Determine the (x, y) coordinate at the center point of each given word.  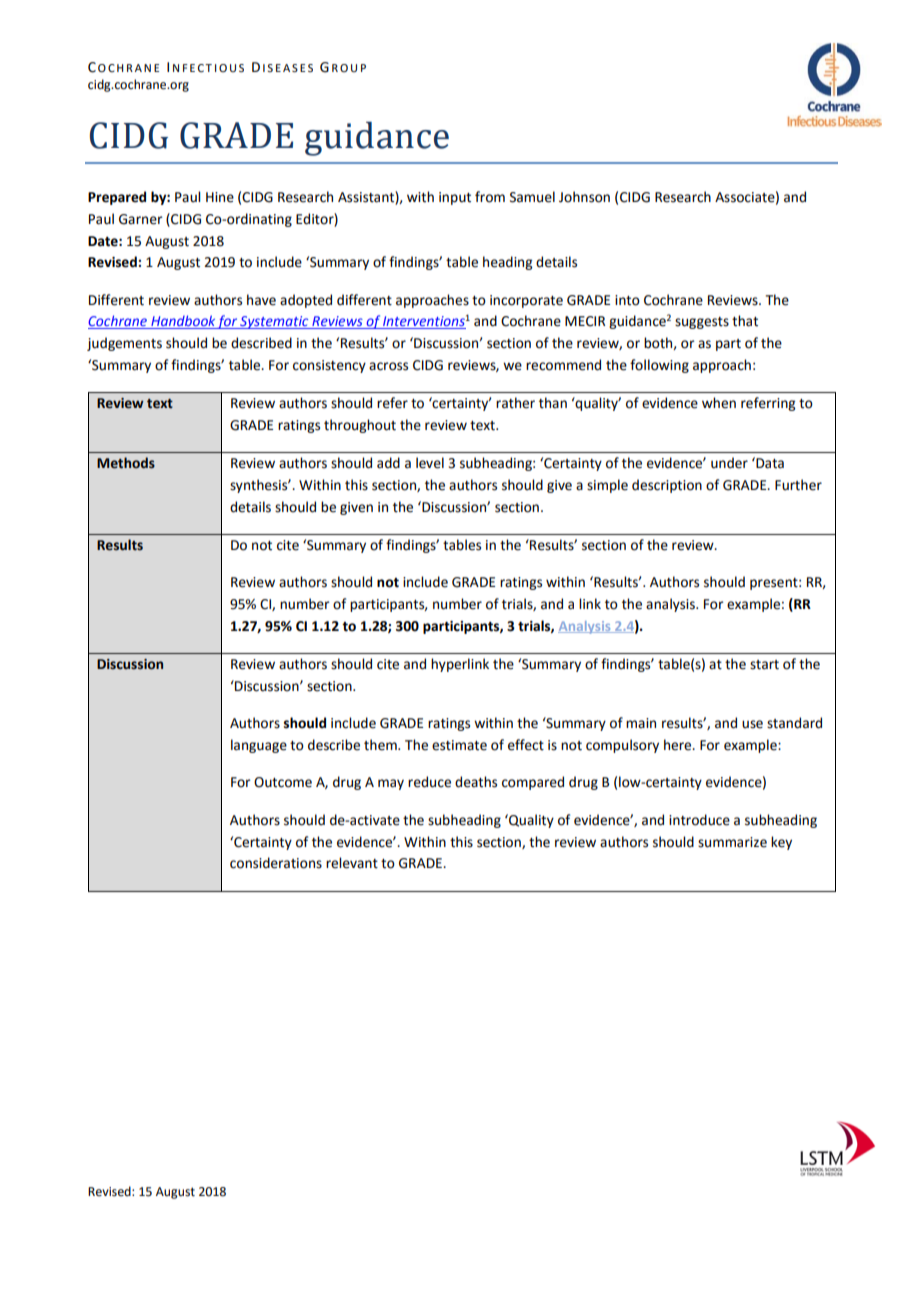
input (455, 198)
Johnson (584, 197)
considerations (276, 863)
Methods (126, 463)
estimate (459, 745)
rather (515, 403)
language (259, 746)
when (719, 403)
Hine (220, 197)
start (764, 665)
